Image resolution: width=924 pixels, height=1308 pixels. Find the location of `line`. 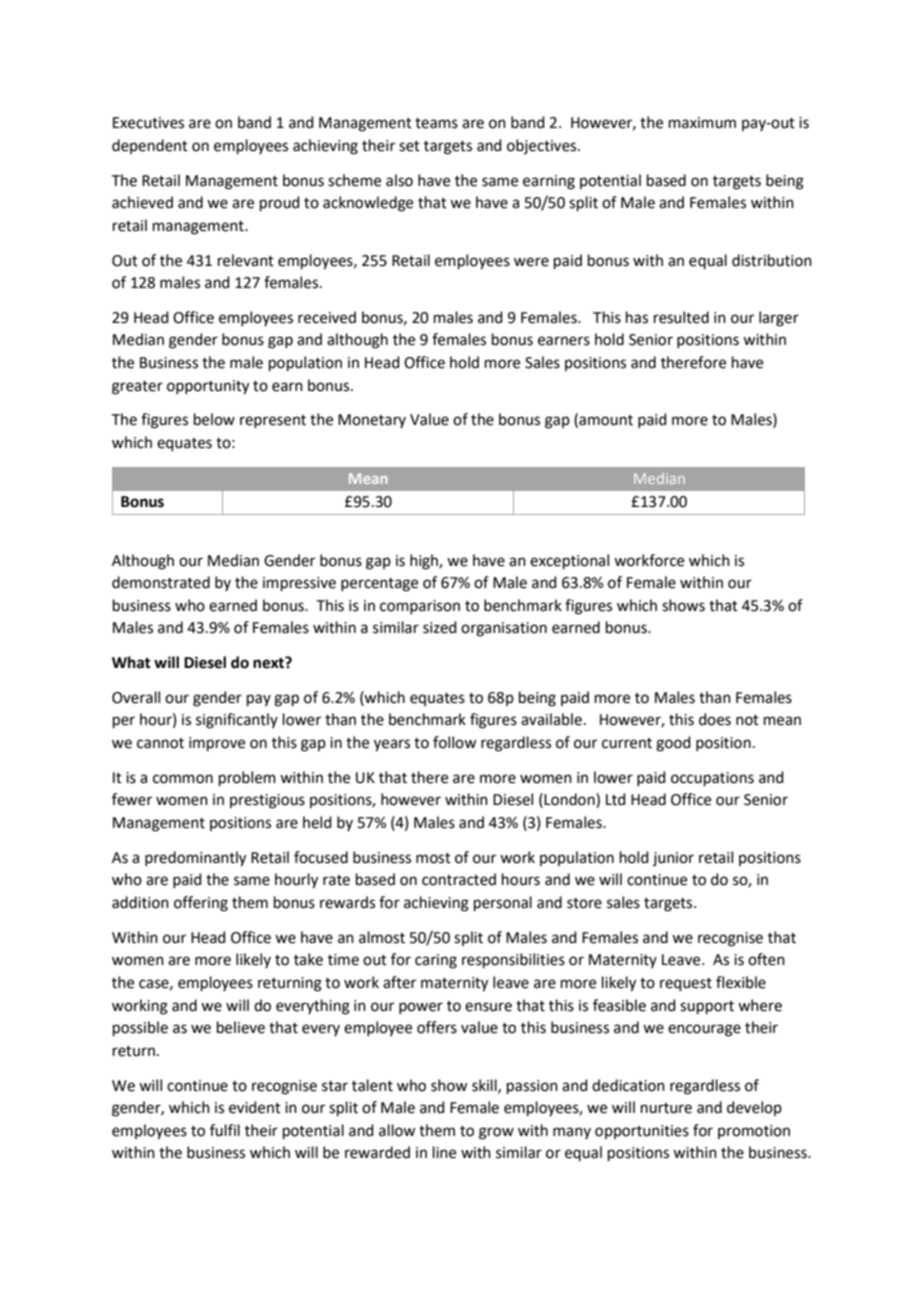

line is located at coordinates (444, 1152).
